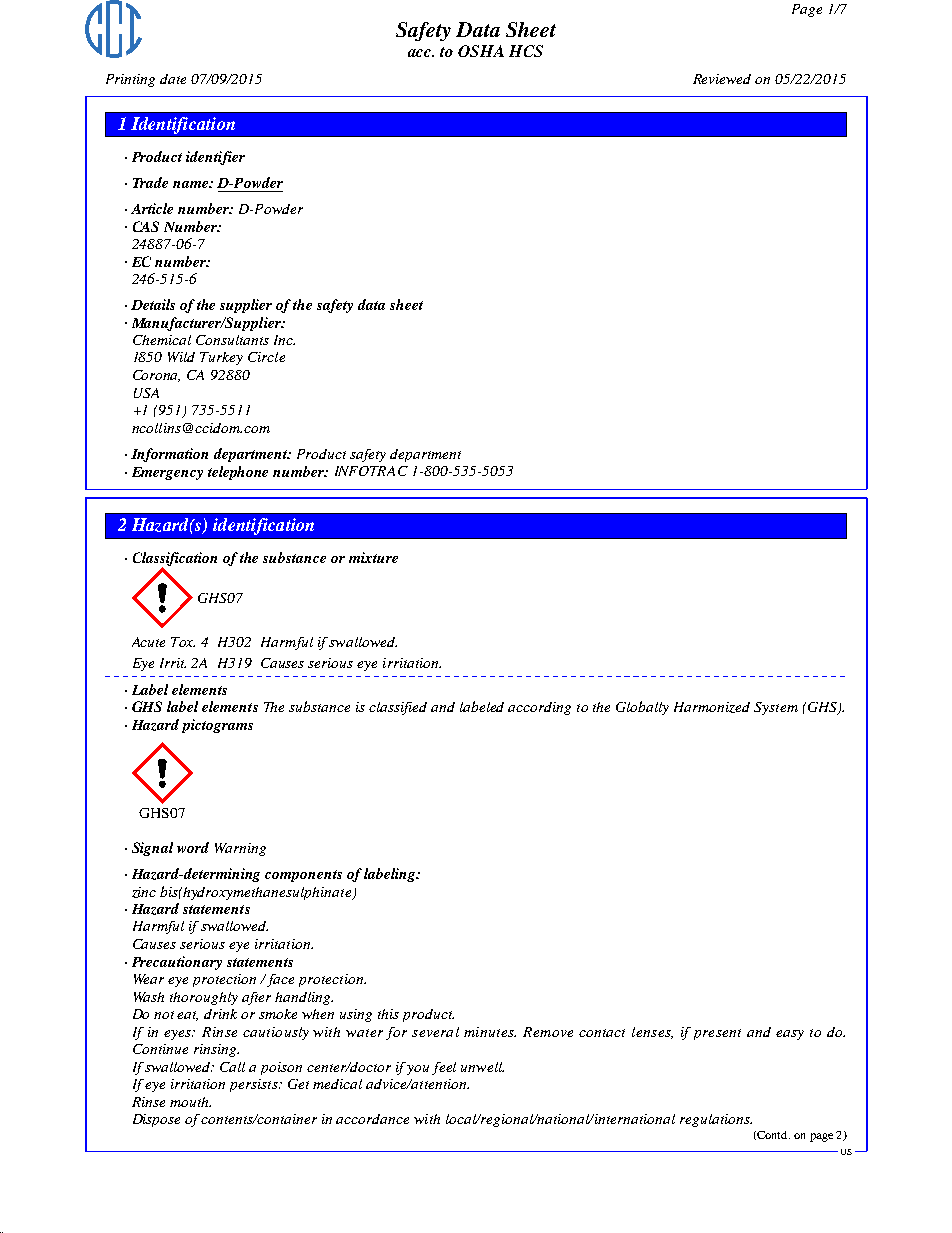  Describe the element at coordinates (712, 707) in the screenshot. I see `Harmonized` at that location.
